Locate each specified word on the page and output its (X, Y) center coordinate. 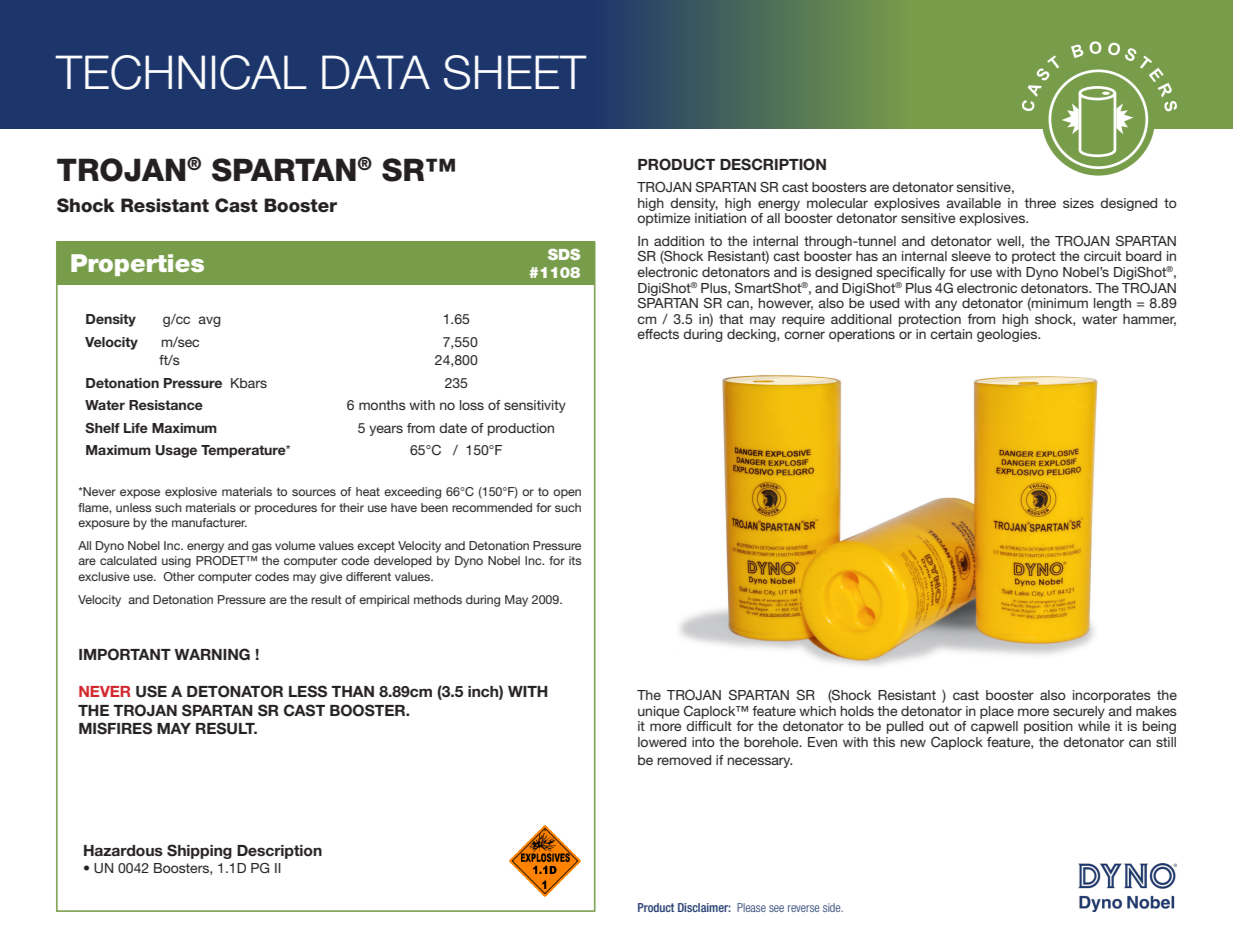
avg (209, 321)
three (1040, 203)
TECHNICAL (181, 72)
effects (658, 334)
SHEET (515, 72)
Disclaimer (704, 907)
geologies (1008, 335)
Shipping (199, 851)
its (575, 560)
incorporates (1112, 696)
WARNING (212, 654)
